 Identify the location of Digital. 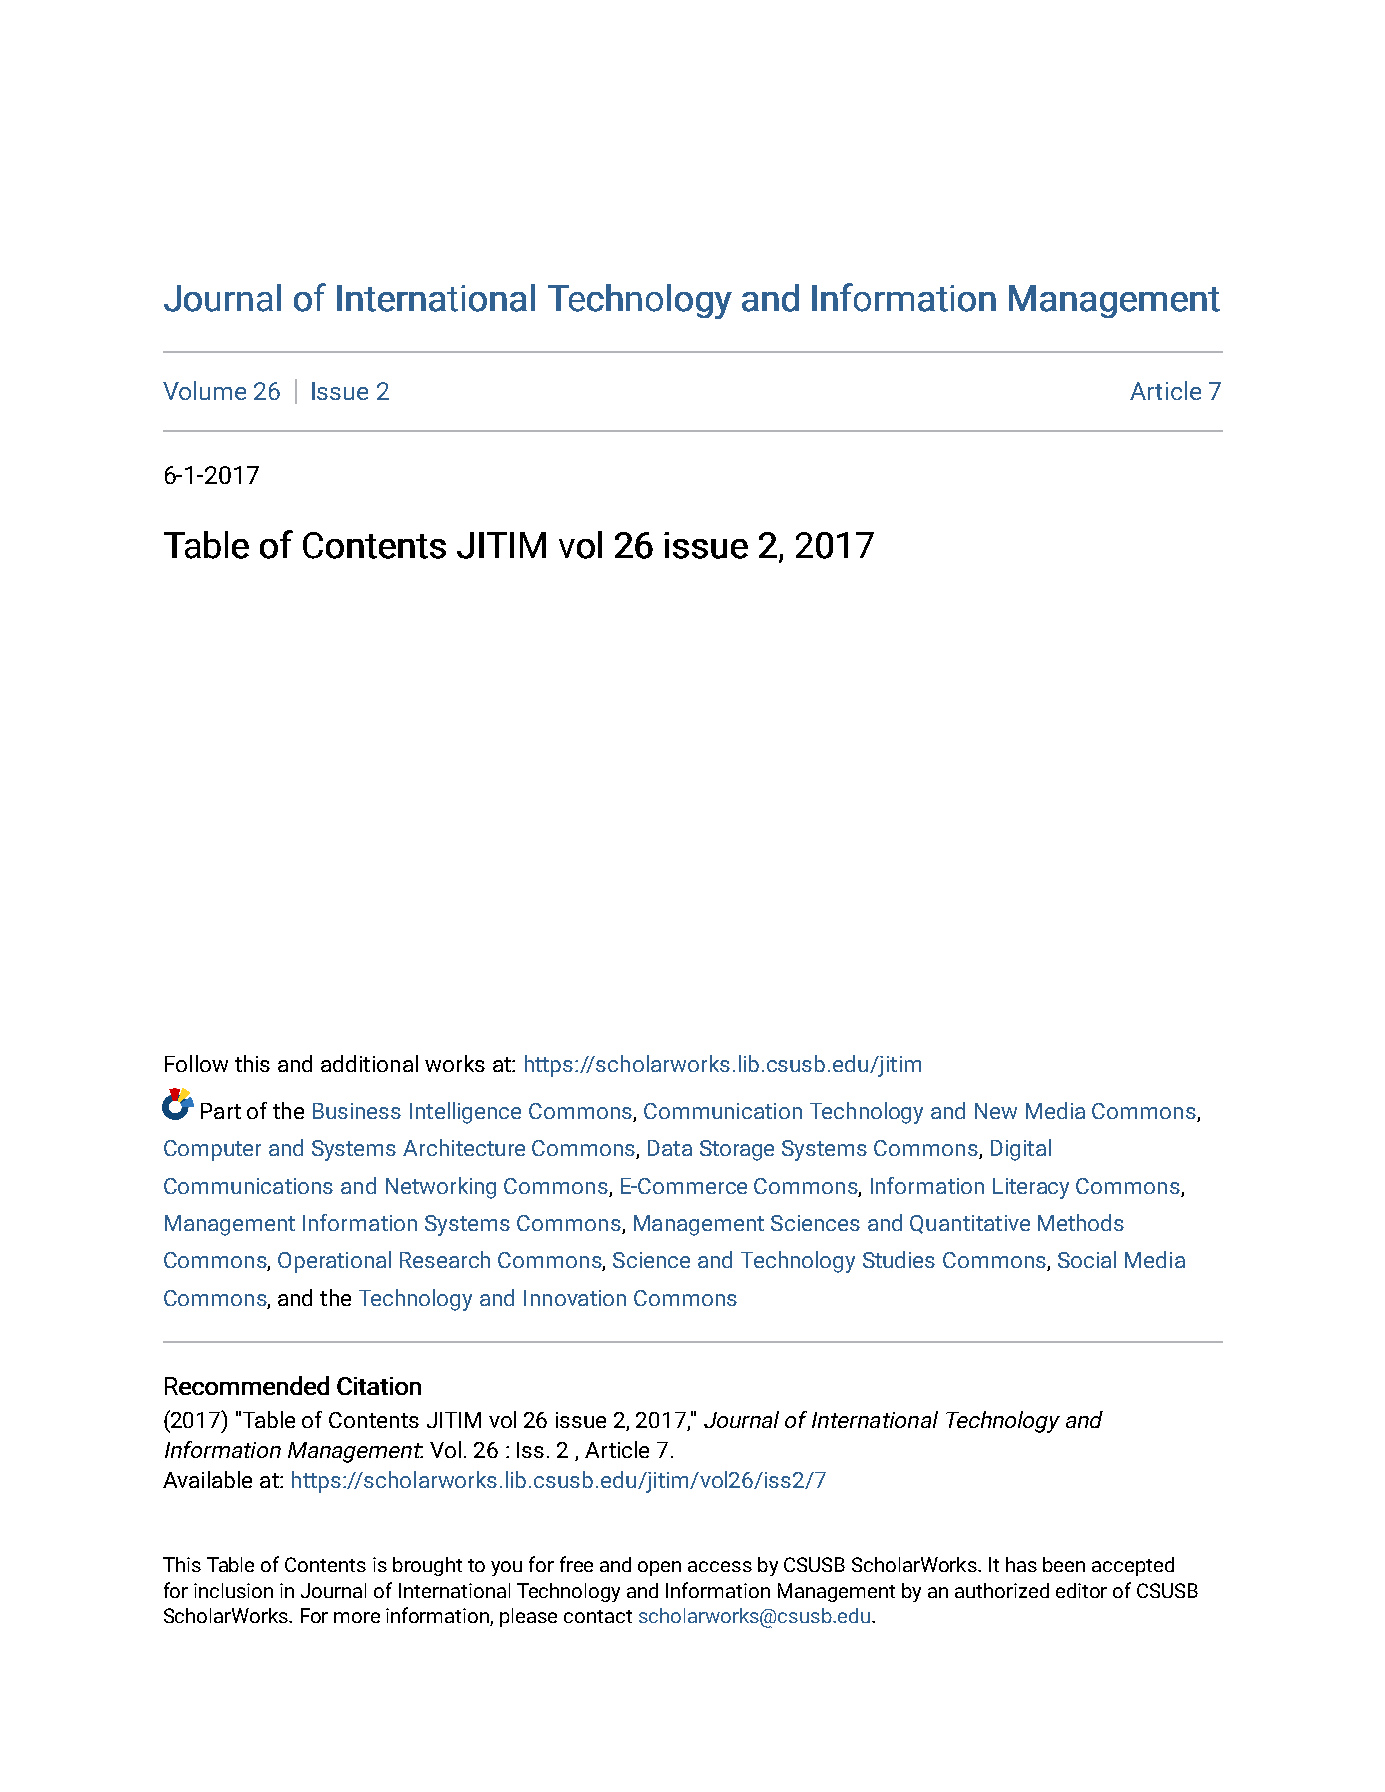
(1021, 1150).
